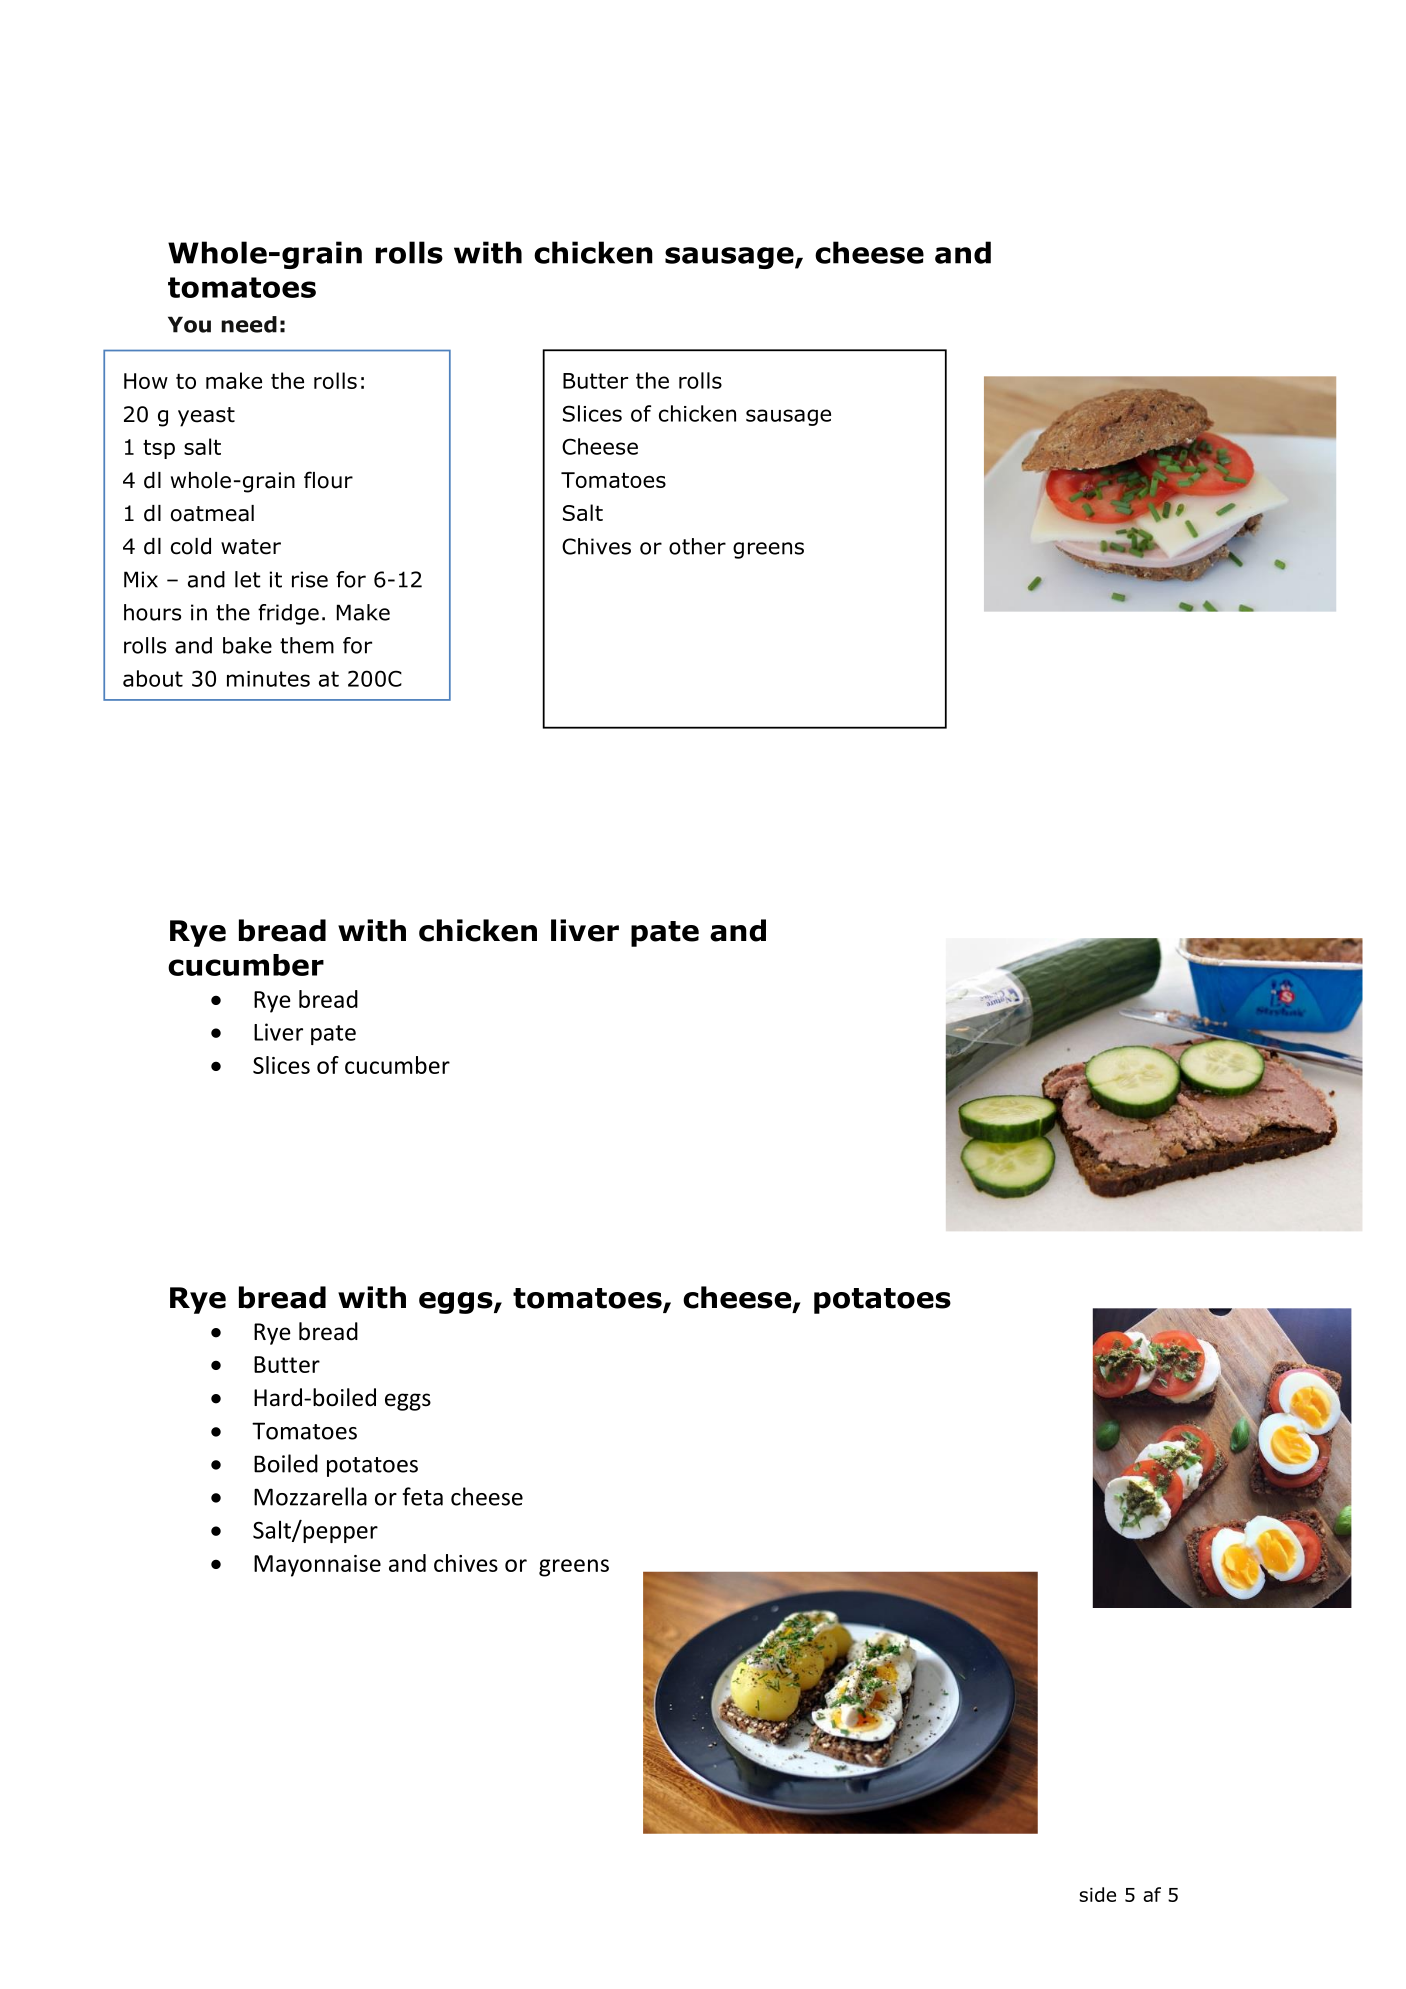 The height and width of the screenshot is (1989, 1406). I want to click on other, so click(697, 546).
